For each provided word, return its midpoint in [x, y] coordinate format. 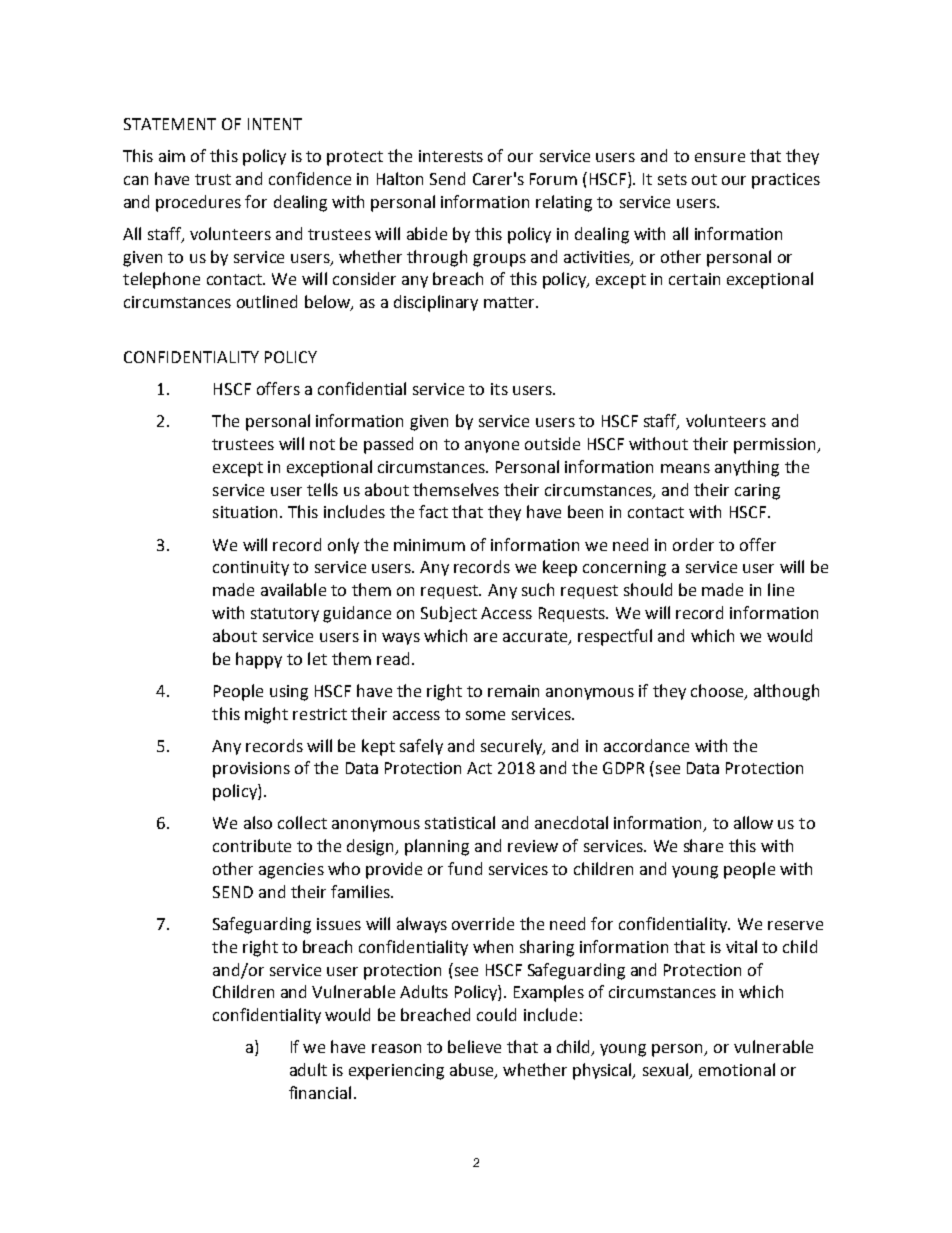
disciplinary [436, 303]
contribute [252, 845]
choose [718, 691]
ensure [720, 157]
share [703, 845]
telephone [161, 280]
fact [433, 511]
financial [320, 1092]
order [693, 544]
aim [172, 156]
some [485, 715]
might [266, 715]
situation [245, 512]
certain [694, 279]
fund [465, 868]
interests [451, 156]
